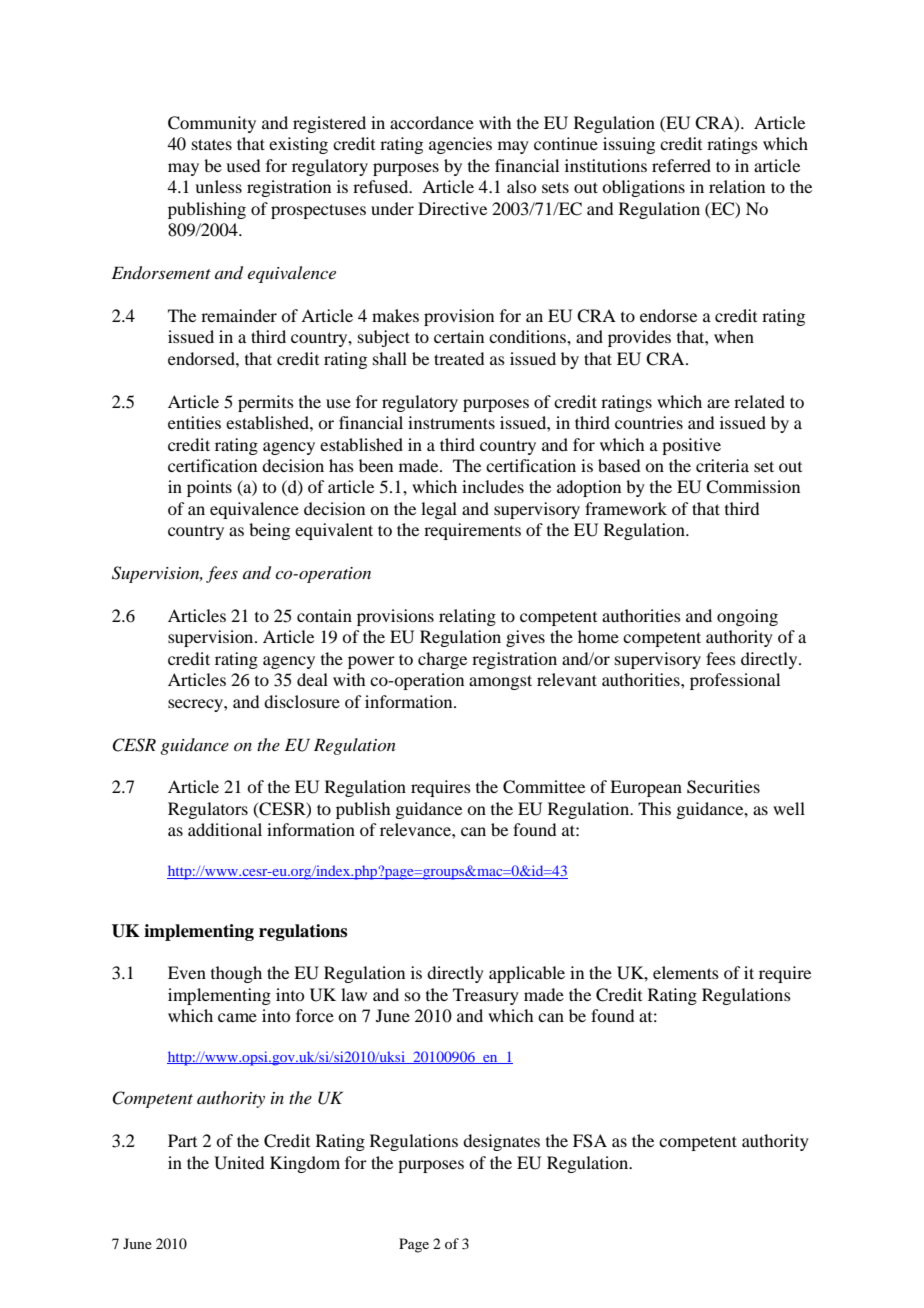 The width and height of the page is (924, 1308). What do you see at coordinates (500, 682) in the page?
I see `amongst` at bounding box center [500, 682].
